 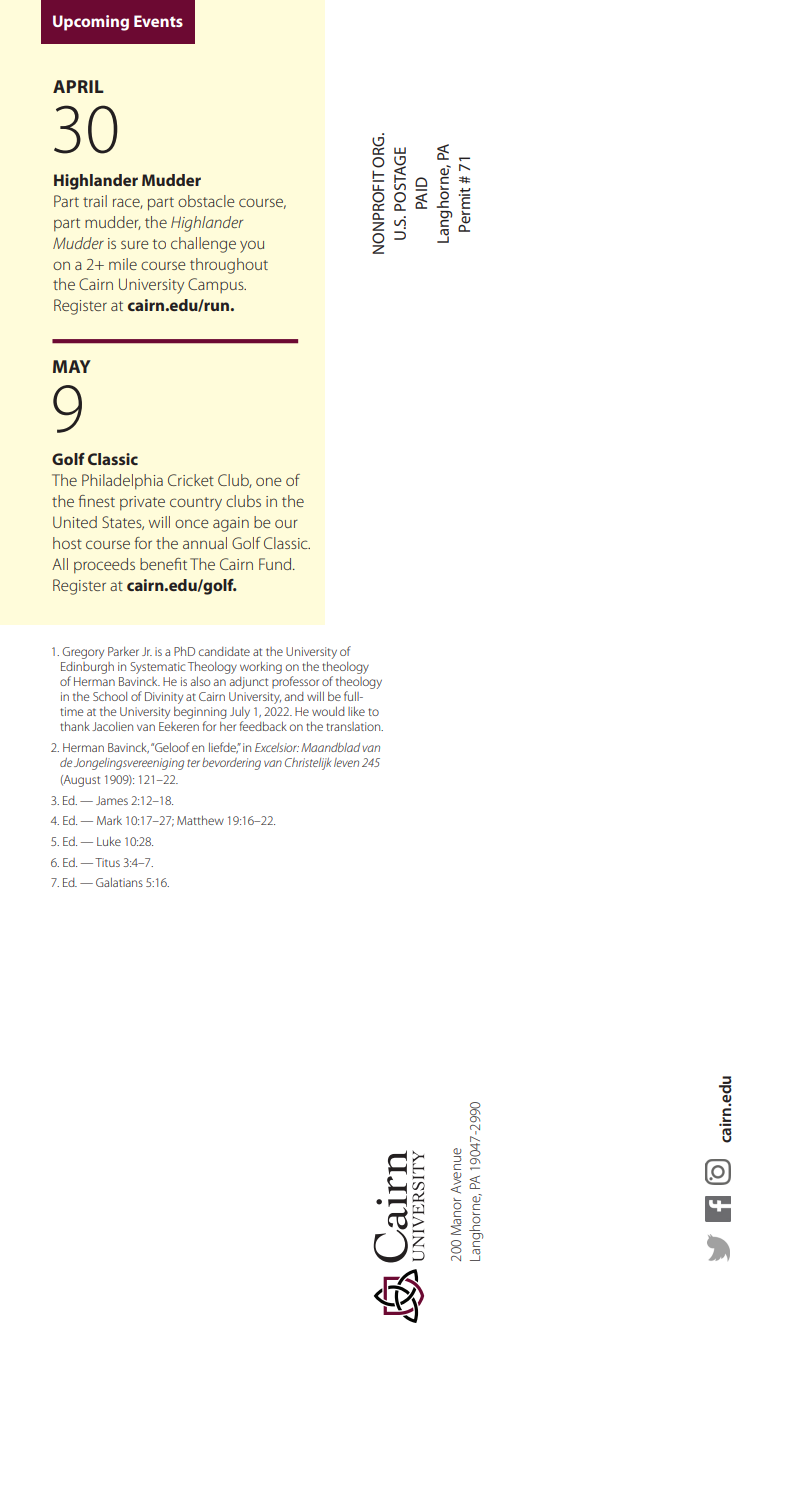 I want to click on Excelsior, so click(x=277, y=747).
